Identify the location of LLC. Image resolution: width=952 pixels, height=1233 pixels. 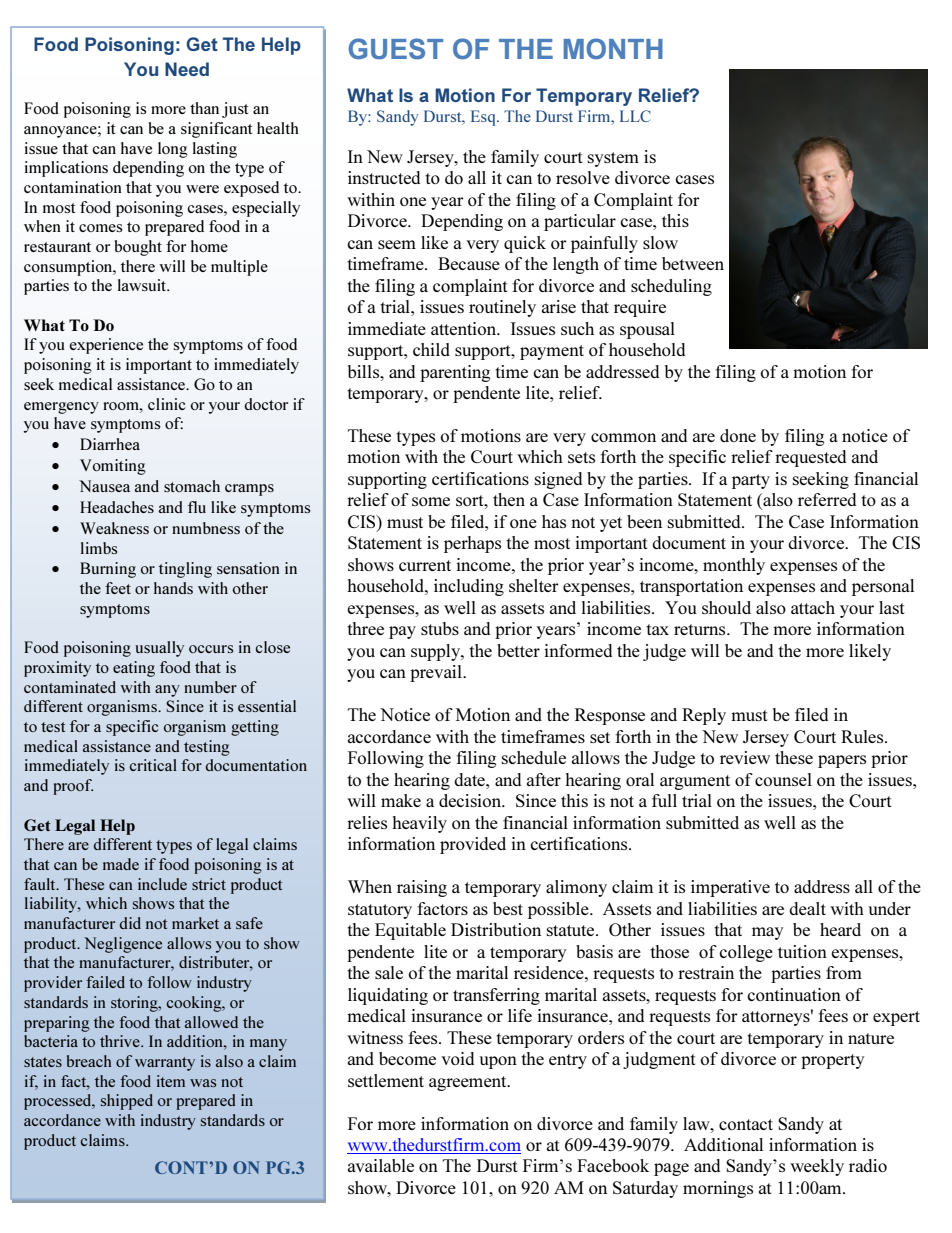
(635, 116).
